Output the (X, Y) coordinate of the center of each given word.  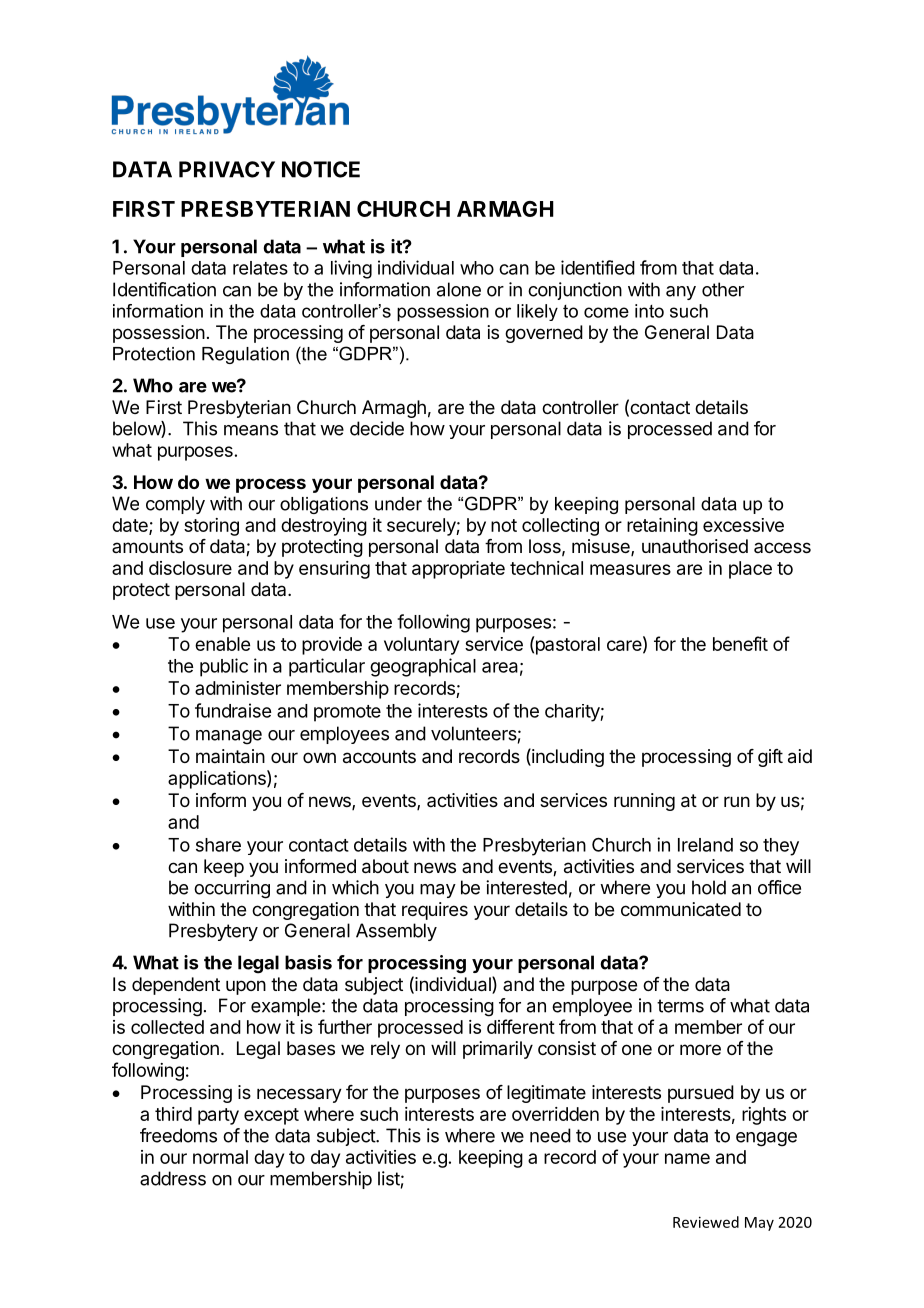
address (173, 1178)
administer (238, 688)
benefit (740, 643)
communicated (681, 909)
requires (435, 911)
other (723, 289)
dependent (176, 986)
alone (459, 289)
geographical (423, 667)
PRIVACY (227, 169)
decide (377, 428)
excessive (743, 525)
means (251, 430)
